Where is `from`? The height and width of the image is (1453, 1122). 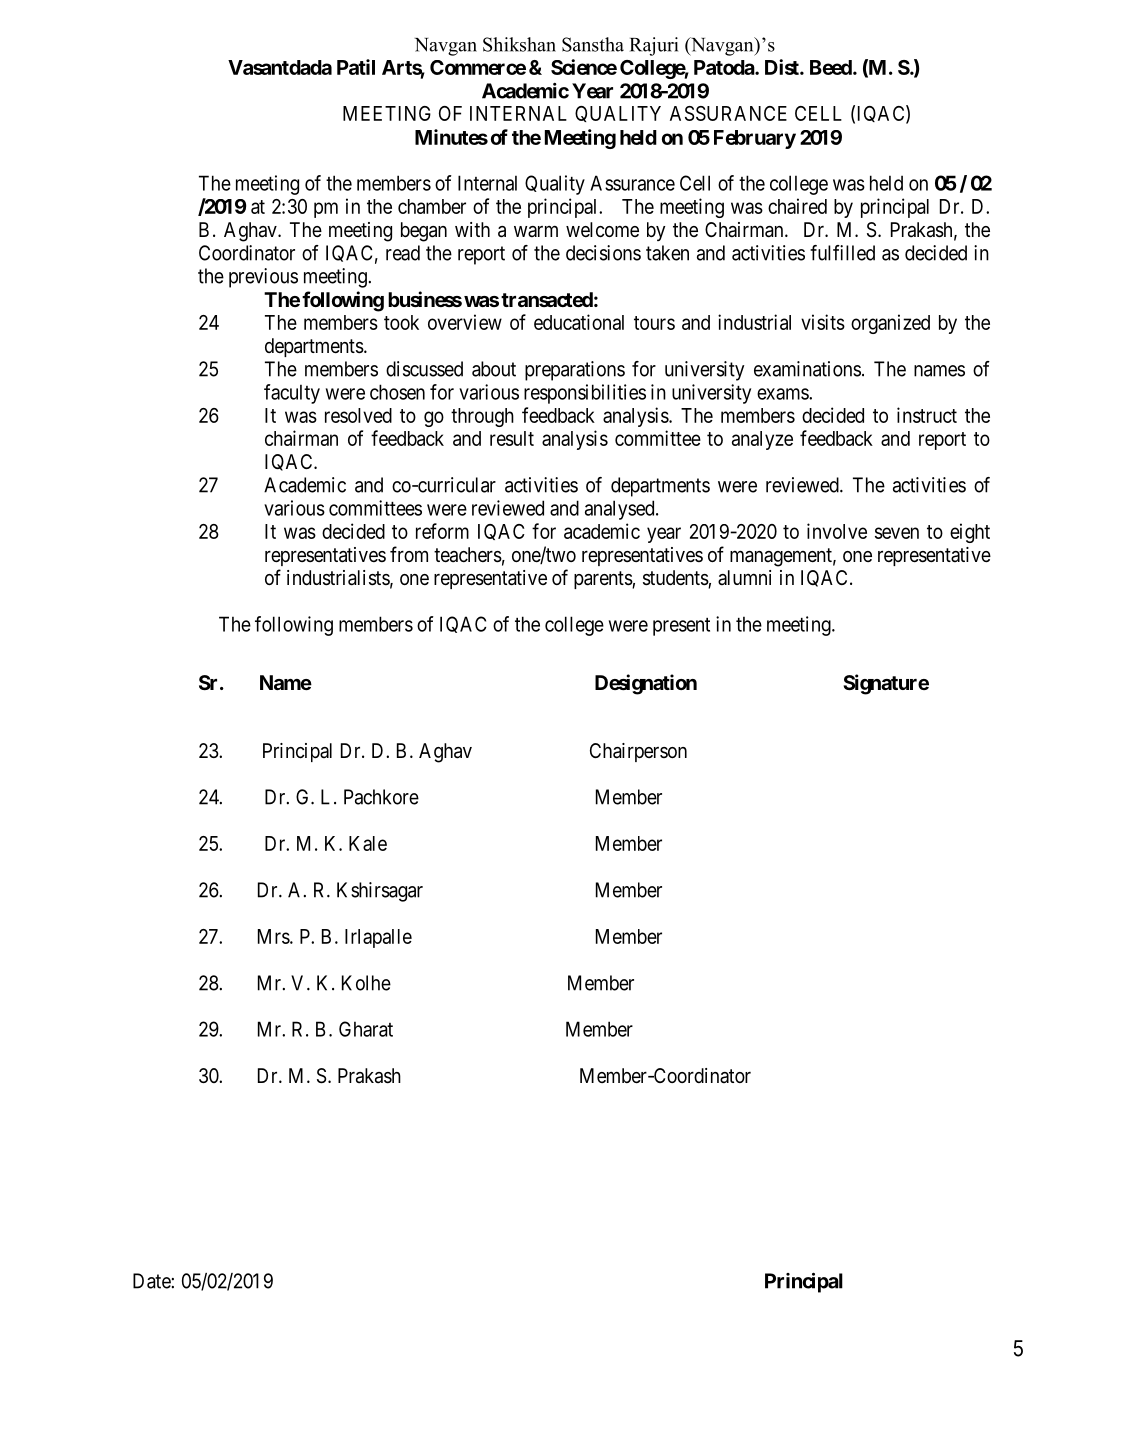 from is located at coordinates (409, 554).
